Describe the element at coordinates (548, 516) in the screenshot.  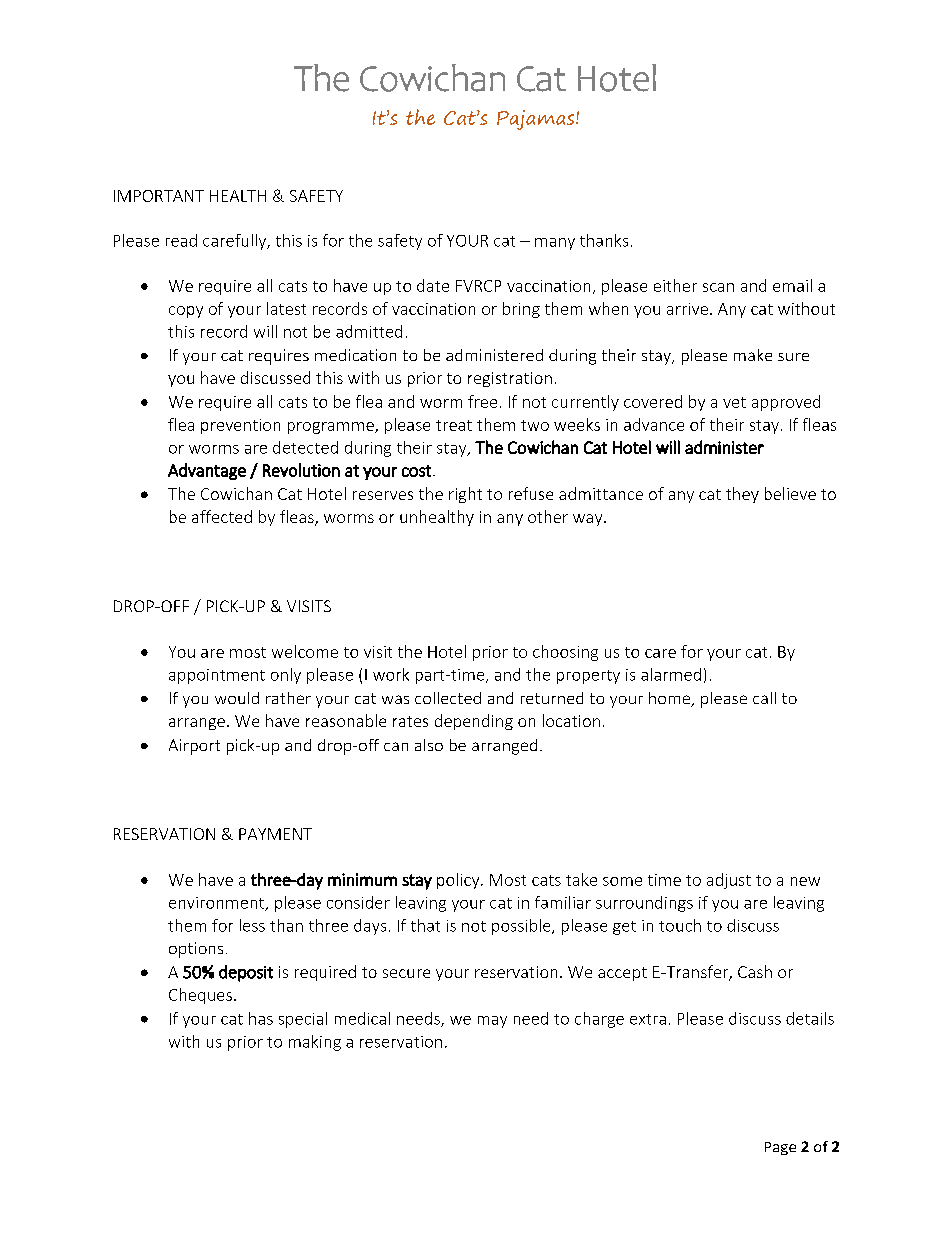
I see `other` at that location.
